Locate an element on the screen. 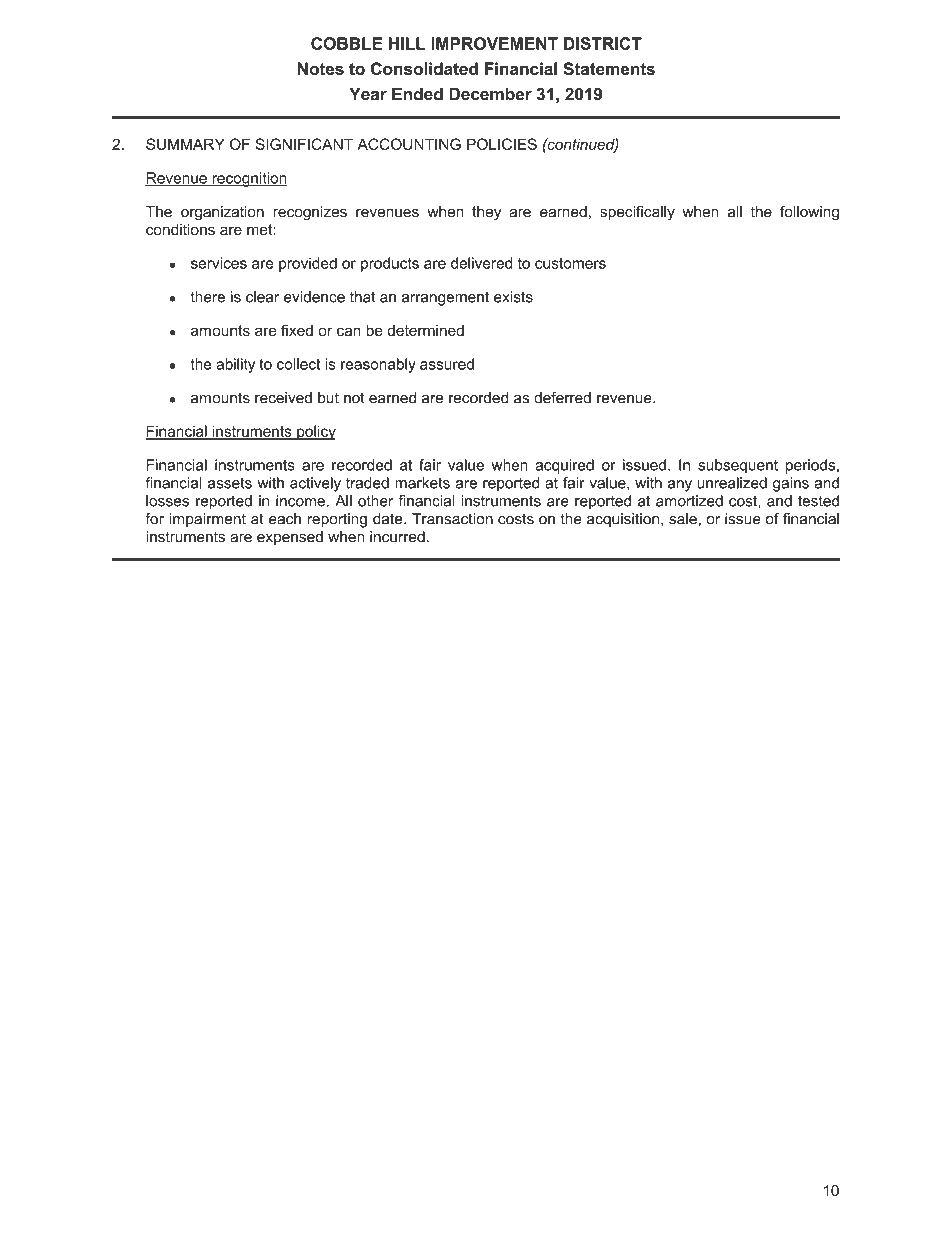 The image size is (952, 1233). IMPROVEMENT is located at coordinates (494, 43).
